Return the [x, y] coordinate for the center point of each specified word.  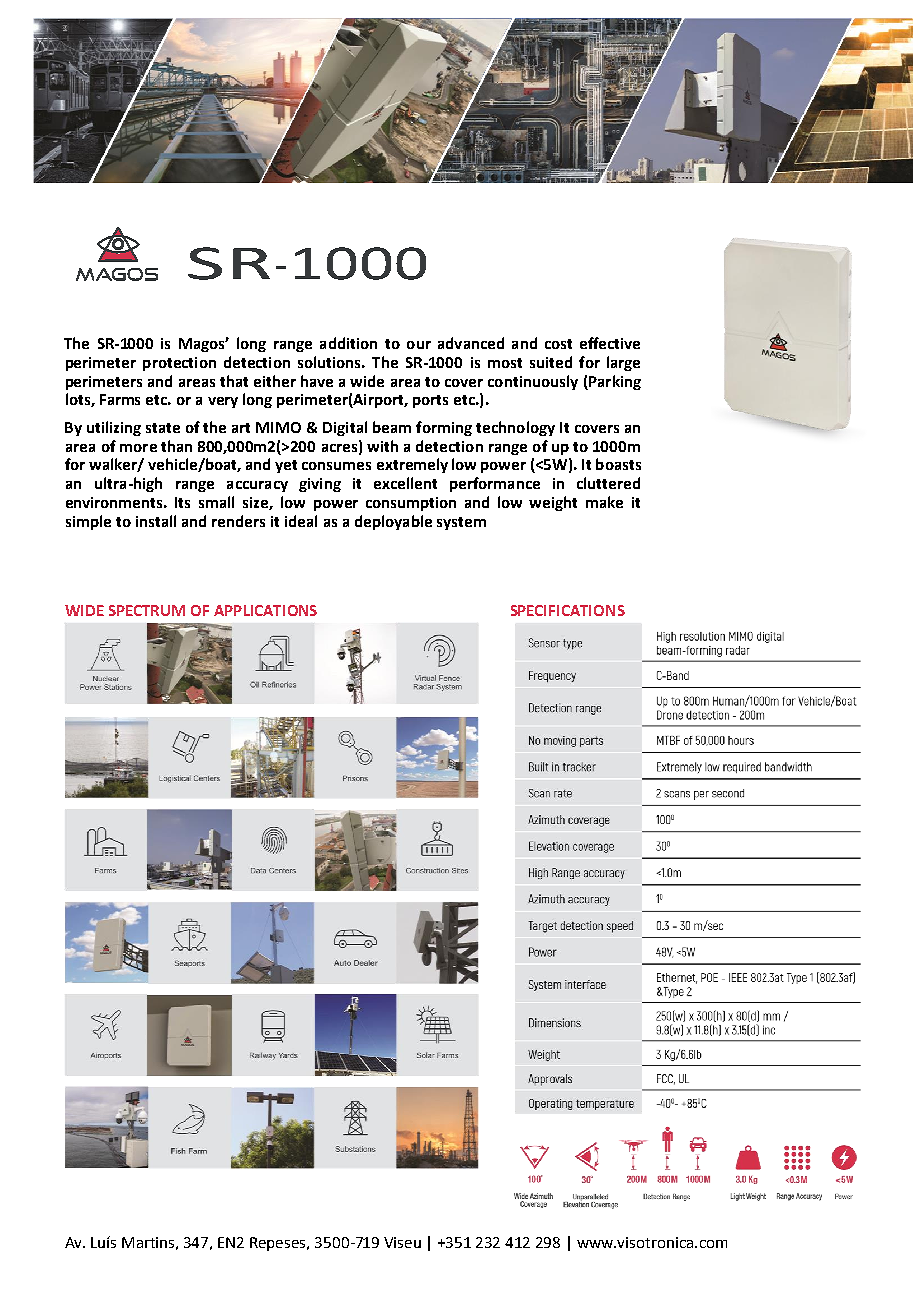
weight [553, 503]
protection [179, 364]
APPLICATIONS [265, 610]
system [461, 523]
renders [238, 521]
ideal [301, 521]
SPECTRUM [147, 610]
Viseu [402, 1242]
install [156, 521]
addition [348, 343]
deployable [393, 522]
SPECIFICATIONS [568, 610]
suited [551, 362]
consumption [411, 504]
